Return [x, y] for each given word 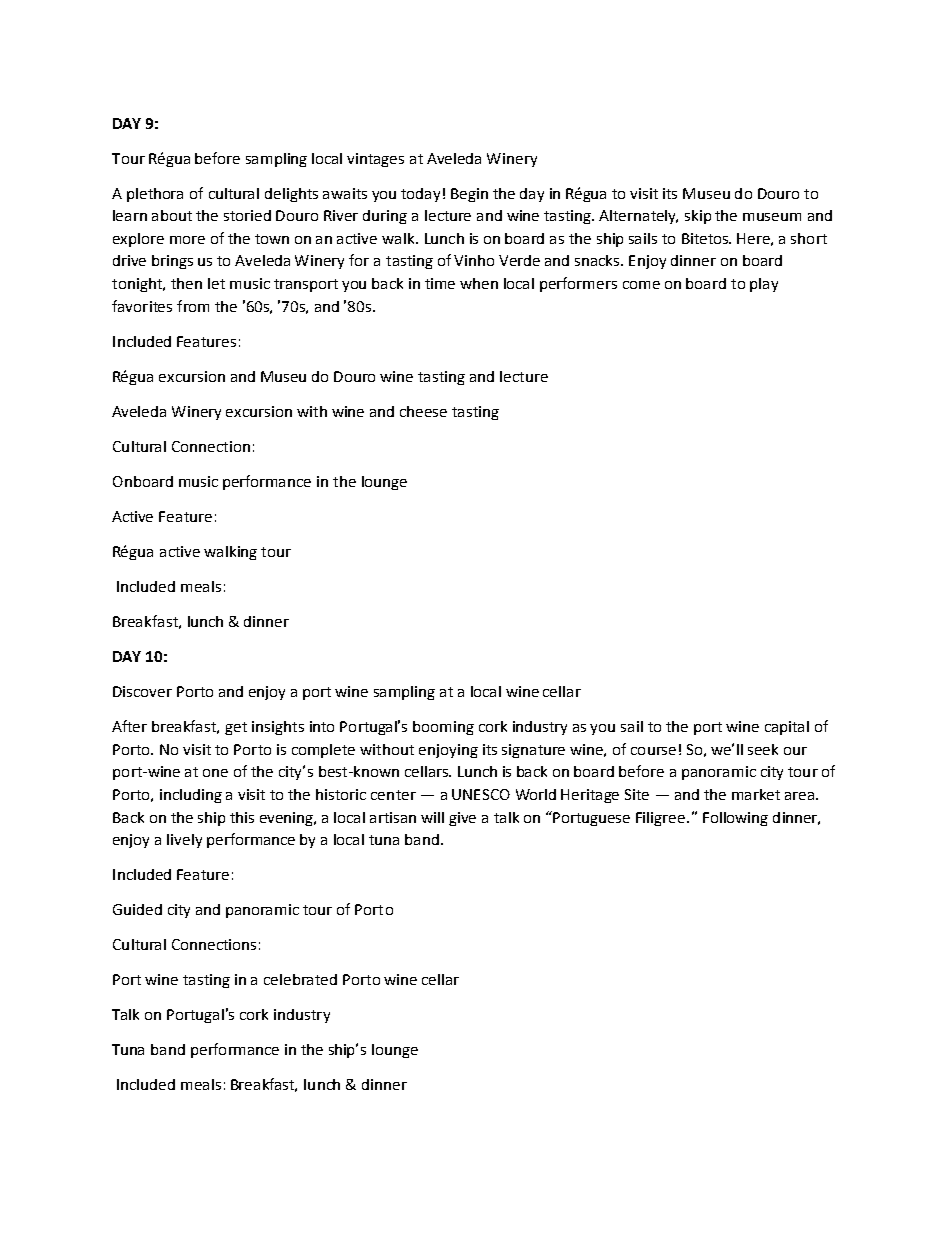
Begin [469, 195]
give [462, 819]
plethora [155, 195]
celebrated [300, 979]
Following [735, 819]
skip [698, 217]
